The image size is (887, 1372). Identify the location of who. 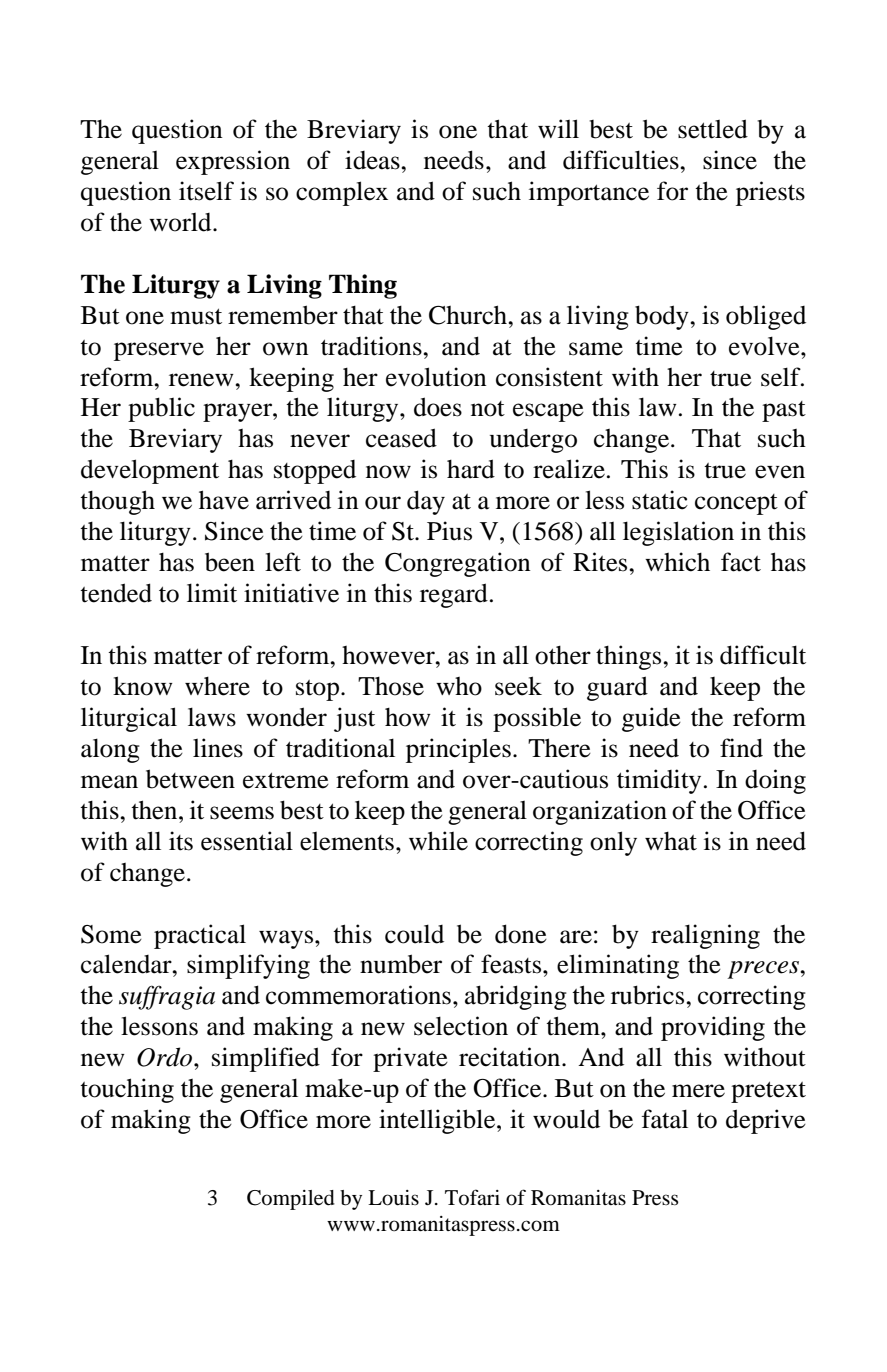
(459, 686).
